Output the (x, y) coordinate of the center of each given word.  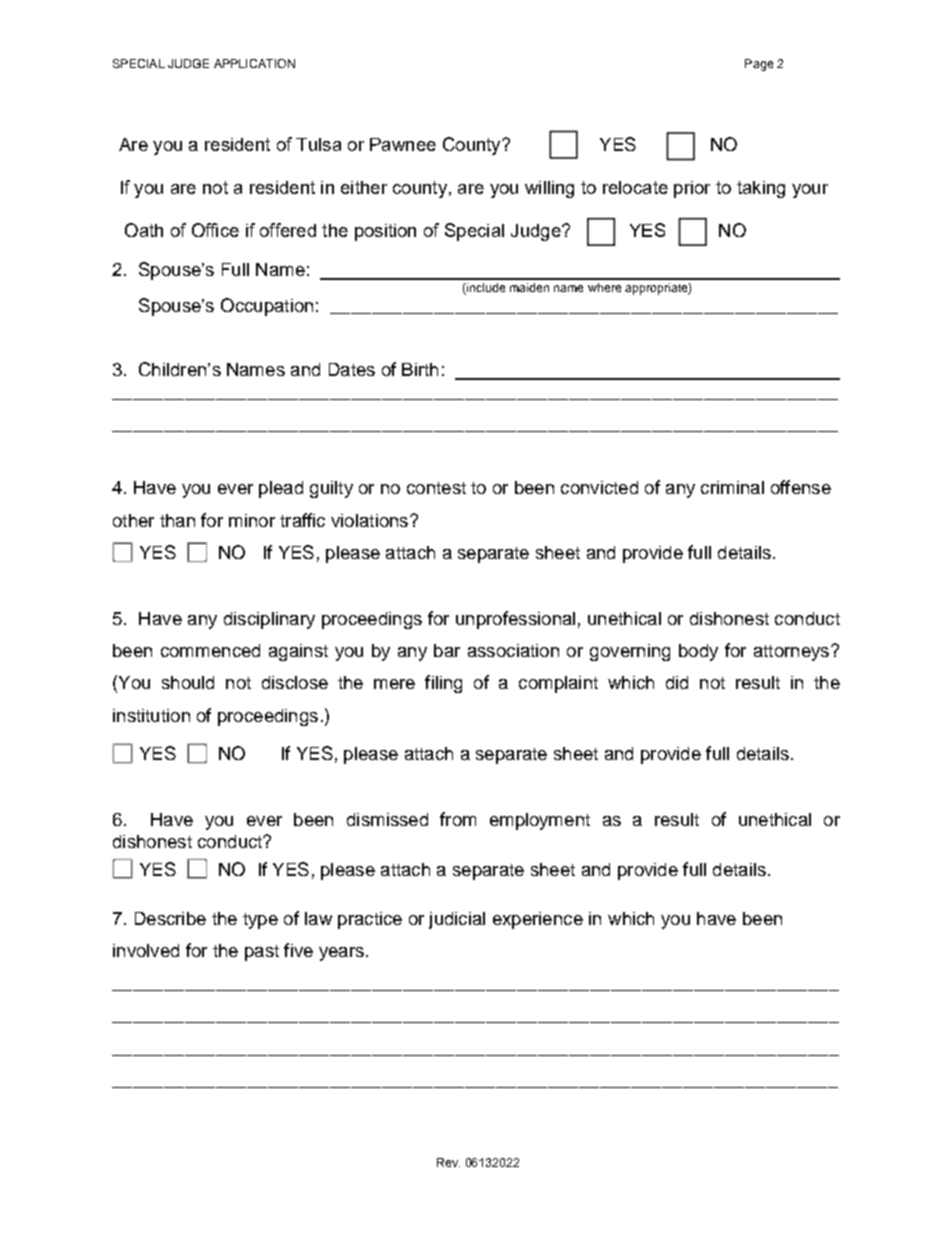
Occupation (267, 307)
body (698, 652)
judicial (457, 920)
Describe (170, 918)
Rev (448, 1162)
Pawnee (403, 144)
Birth (420, 369)
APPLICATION (254, 63)
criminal (732, 487)
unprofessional (515, 620)
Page (759, 65)
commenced (210, 650)
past (262, 953)
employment (540, 821)
